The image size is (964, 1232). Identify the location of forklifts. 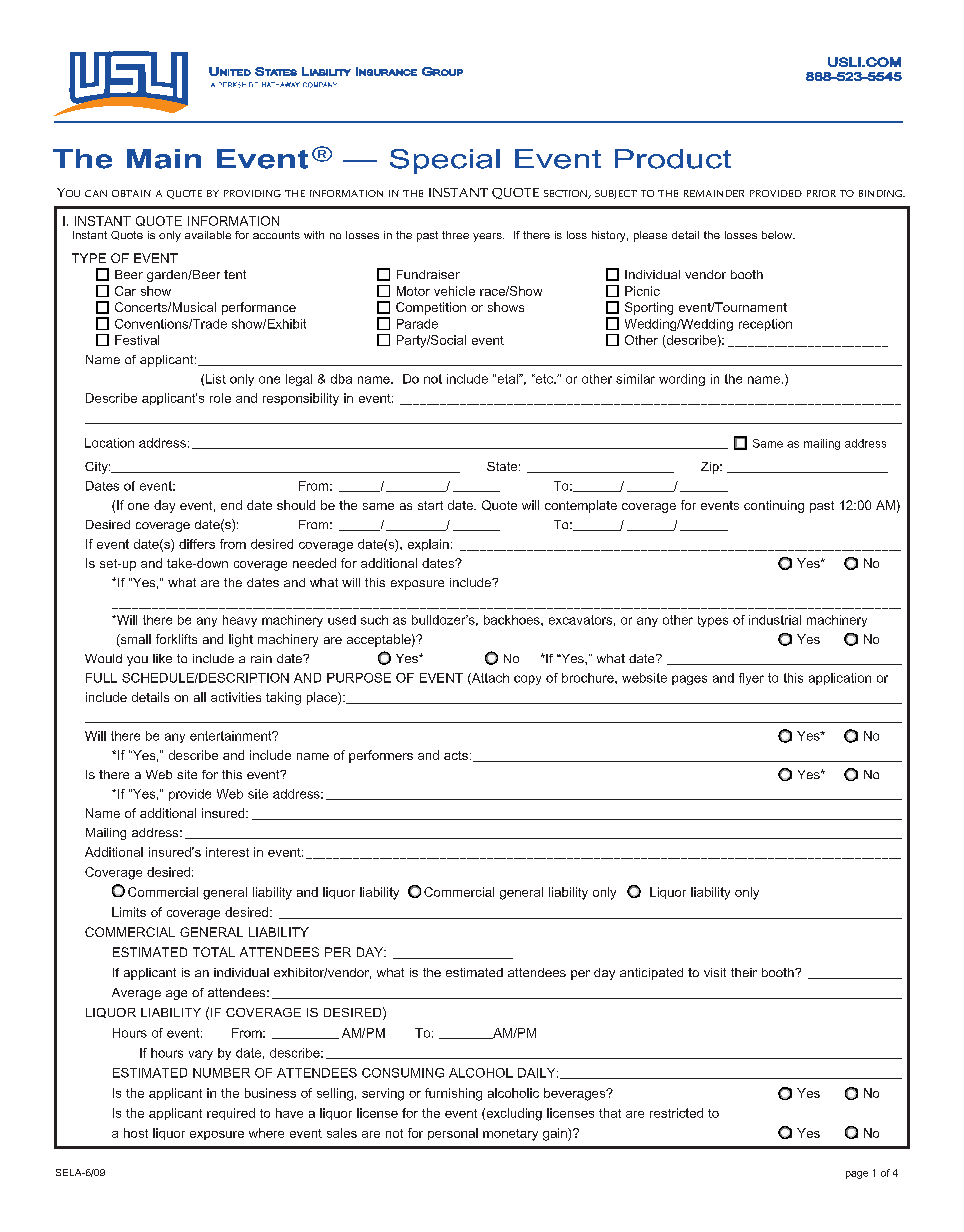
(176, 639).
